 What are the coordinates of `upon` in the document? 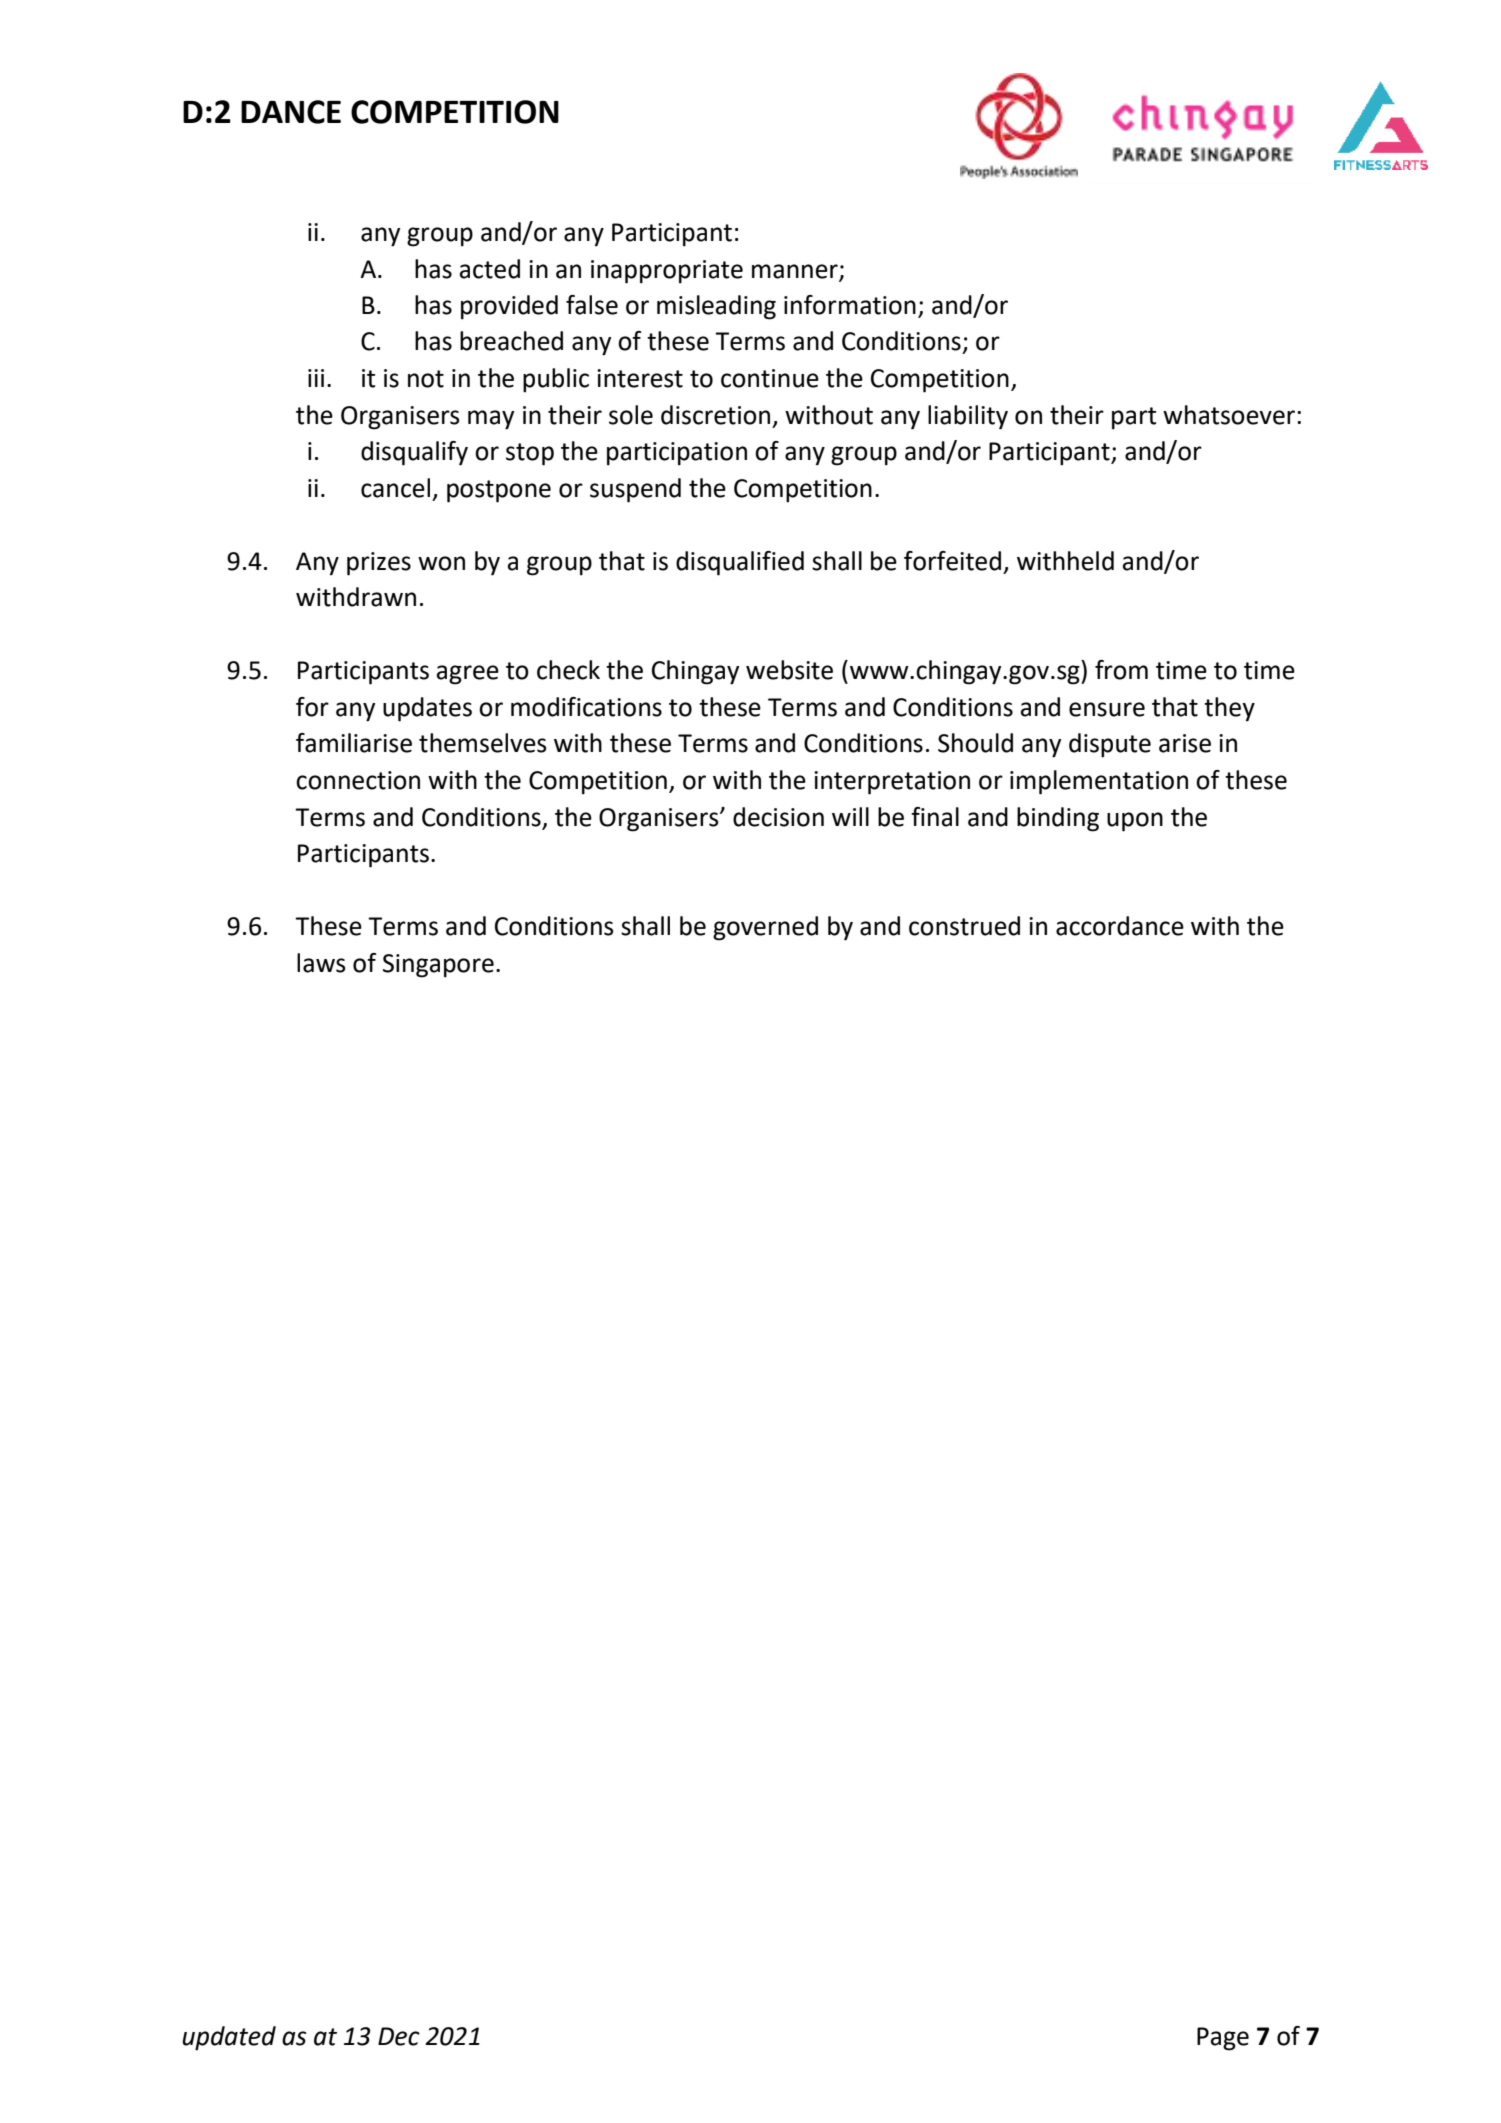 It's located at (1135, 822).
